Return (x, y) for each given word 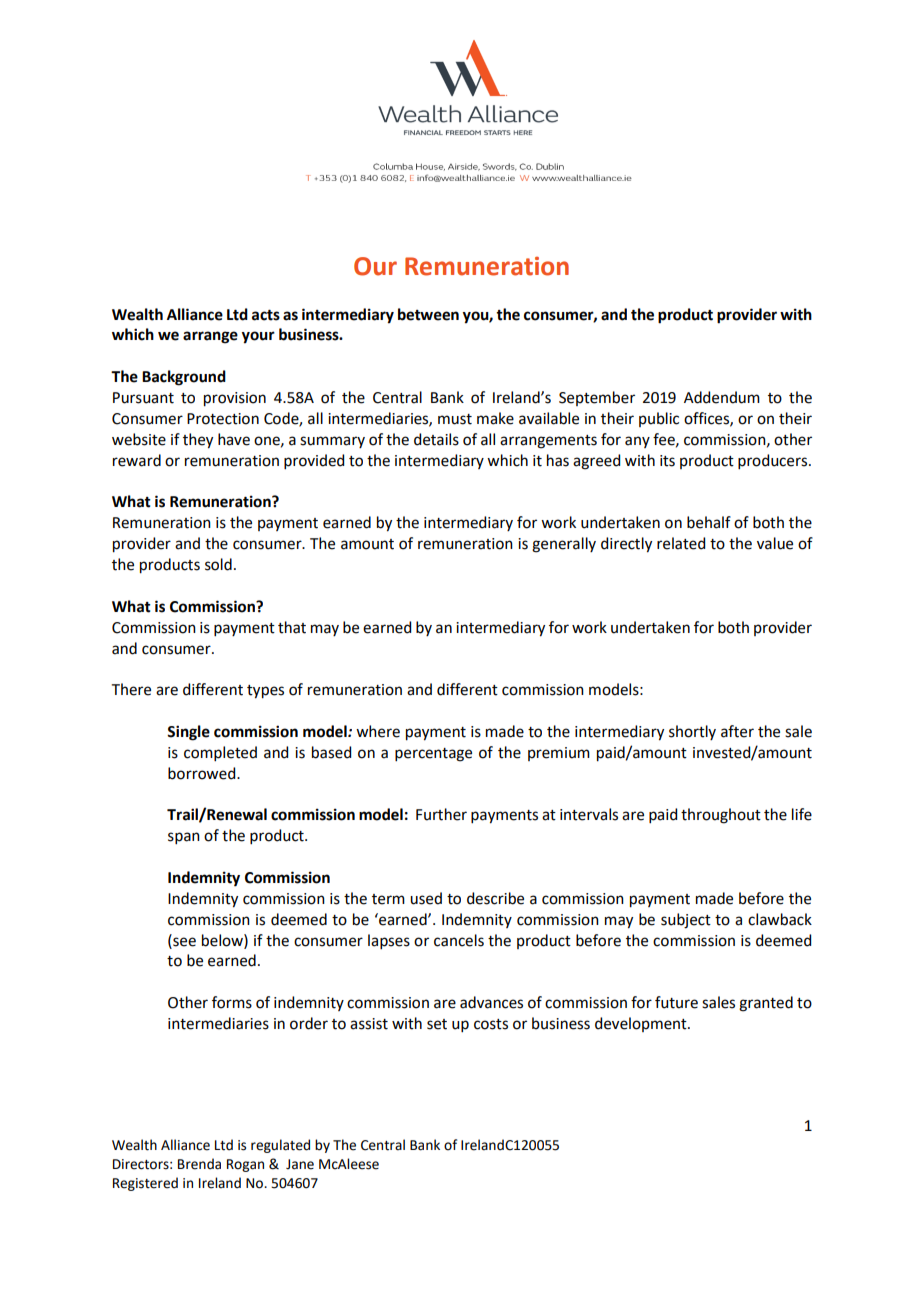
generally (564, 545)
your (258, 337)
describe (495, 898)
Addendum (722, 397)
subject (686, 921)
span (184, 838)
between (428, 314)
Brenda (199, 1164)
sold (218, 564)
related (681, 543)
